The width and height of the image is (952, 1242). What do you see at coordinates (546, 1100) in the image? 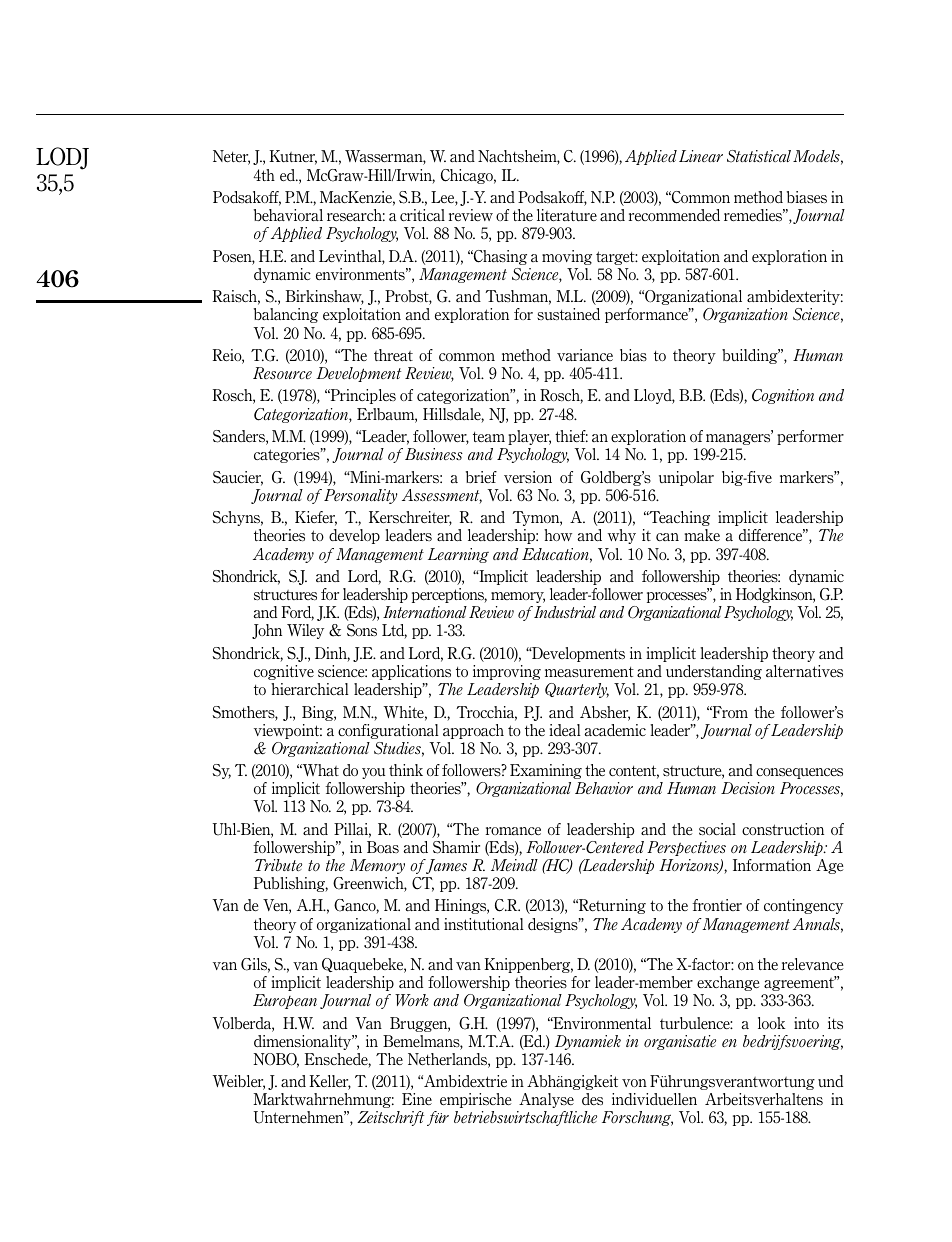
I see `Analyse` at bounding box center [546, 1100].
